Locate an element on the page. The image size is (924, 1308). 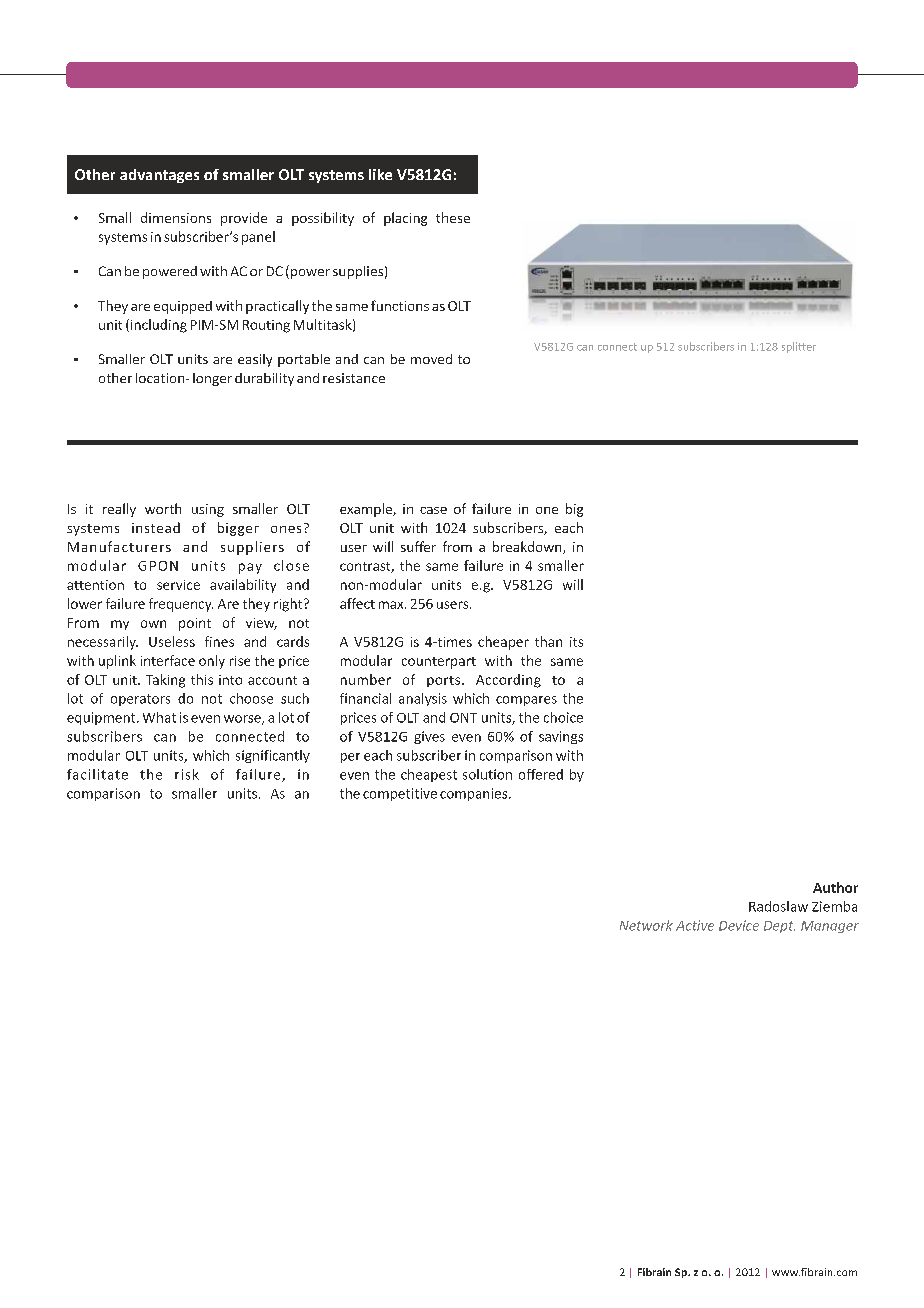
easily is located at coordinates (255, 360).
